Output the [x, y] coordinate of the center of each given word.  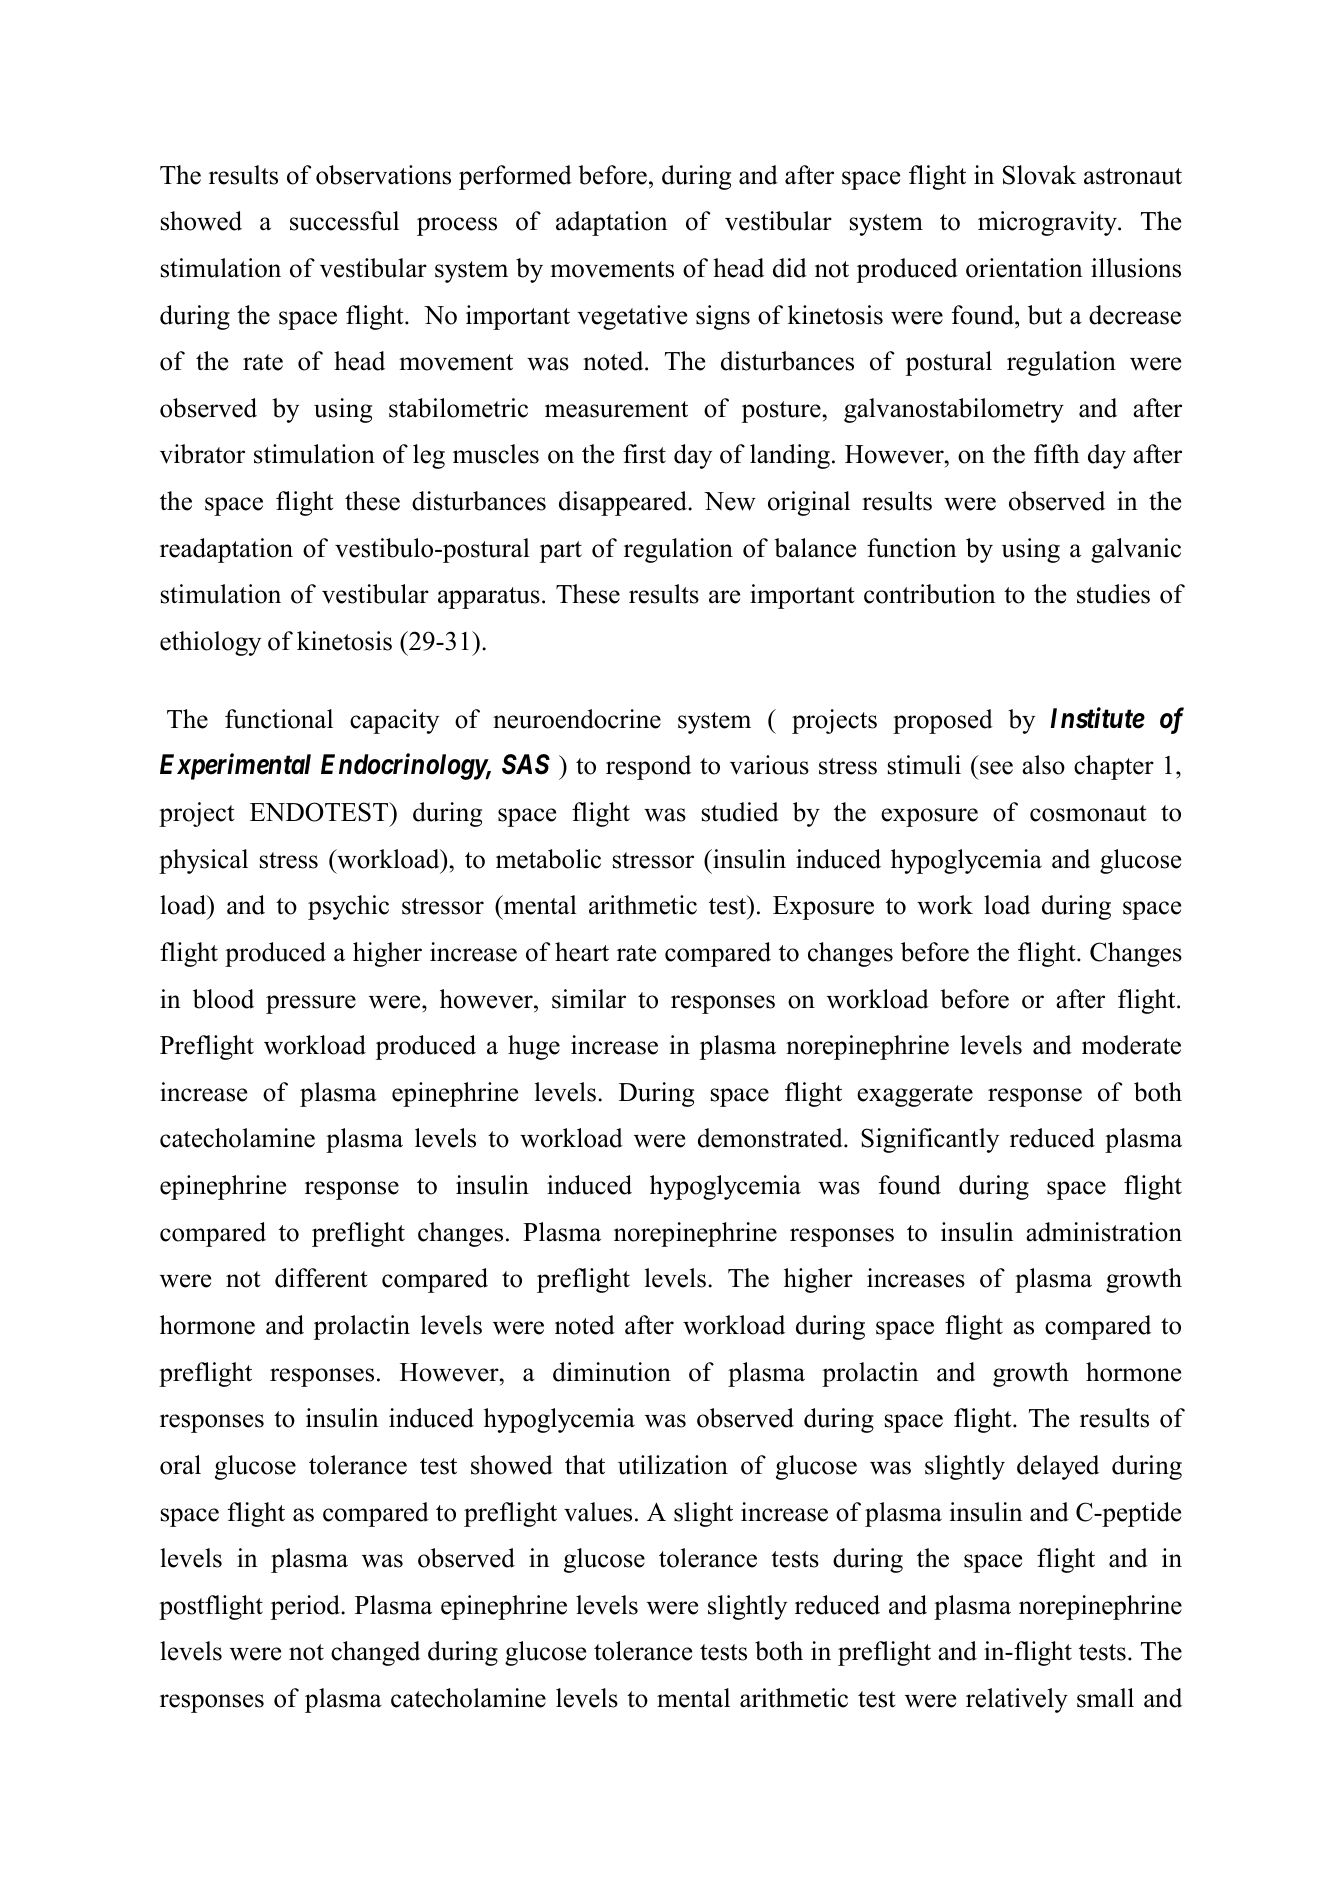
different [321, 1278]
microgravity [1048, 223]
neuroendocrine [577, 719]
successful [344, 221]
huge [534, 1047]
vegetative [632, 317]
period [306, 1607]
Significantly [930, 1140]
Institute [1097, 718]
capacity [394, 721]
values [598, 1512]
